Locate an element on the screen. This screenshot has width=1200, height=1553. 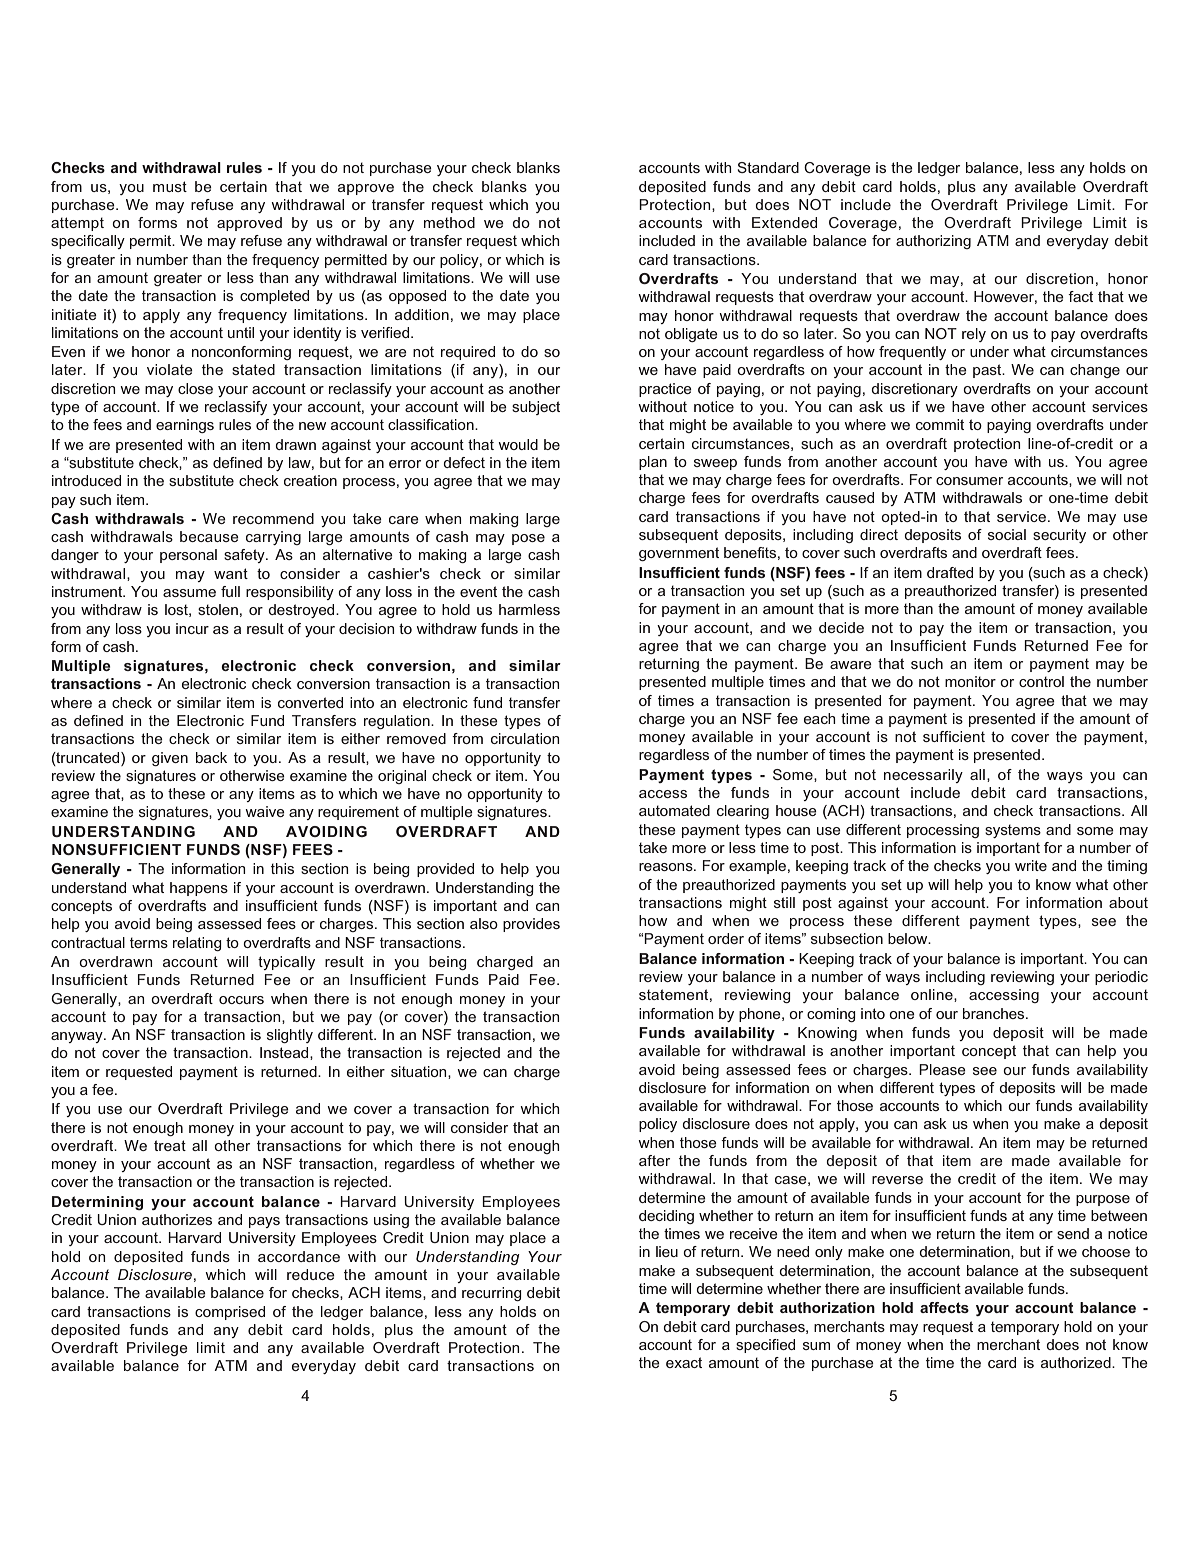
back is located at coordinates (211, 757).
